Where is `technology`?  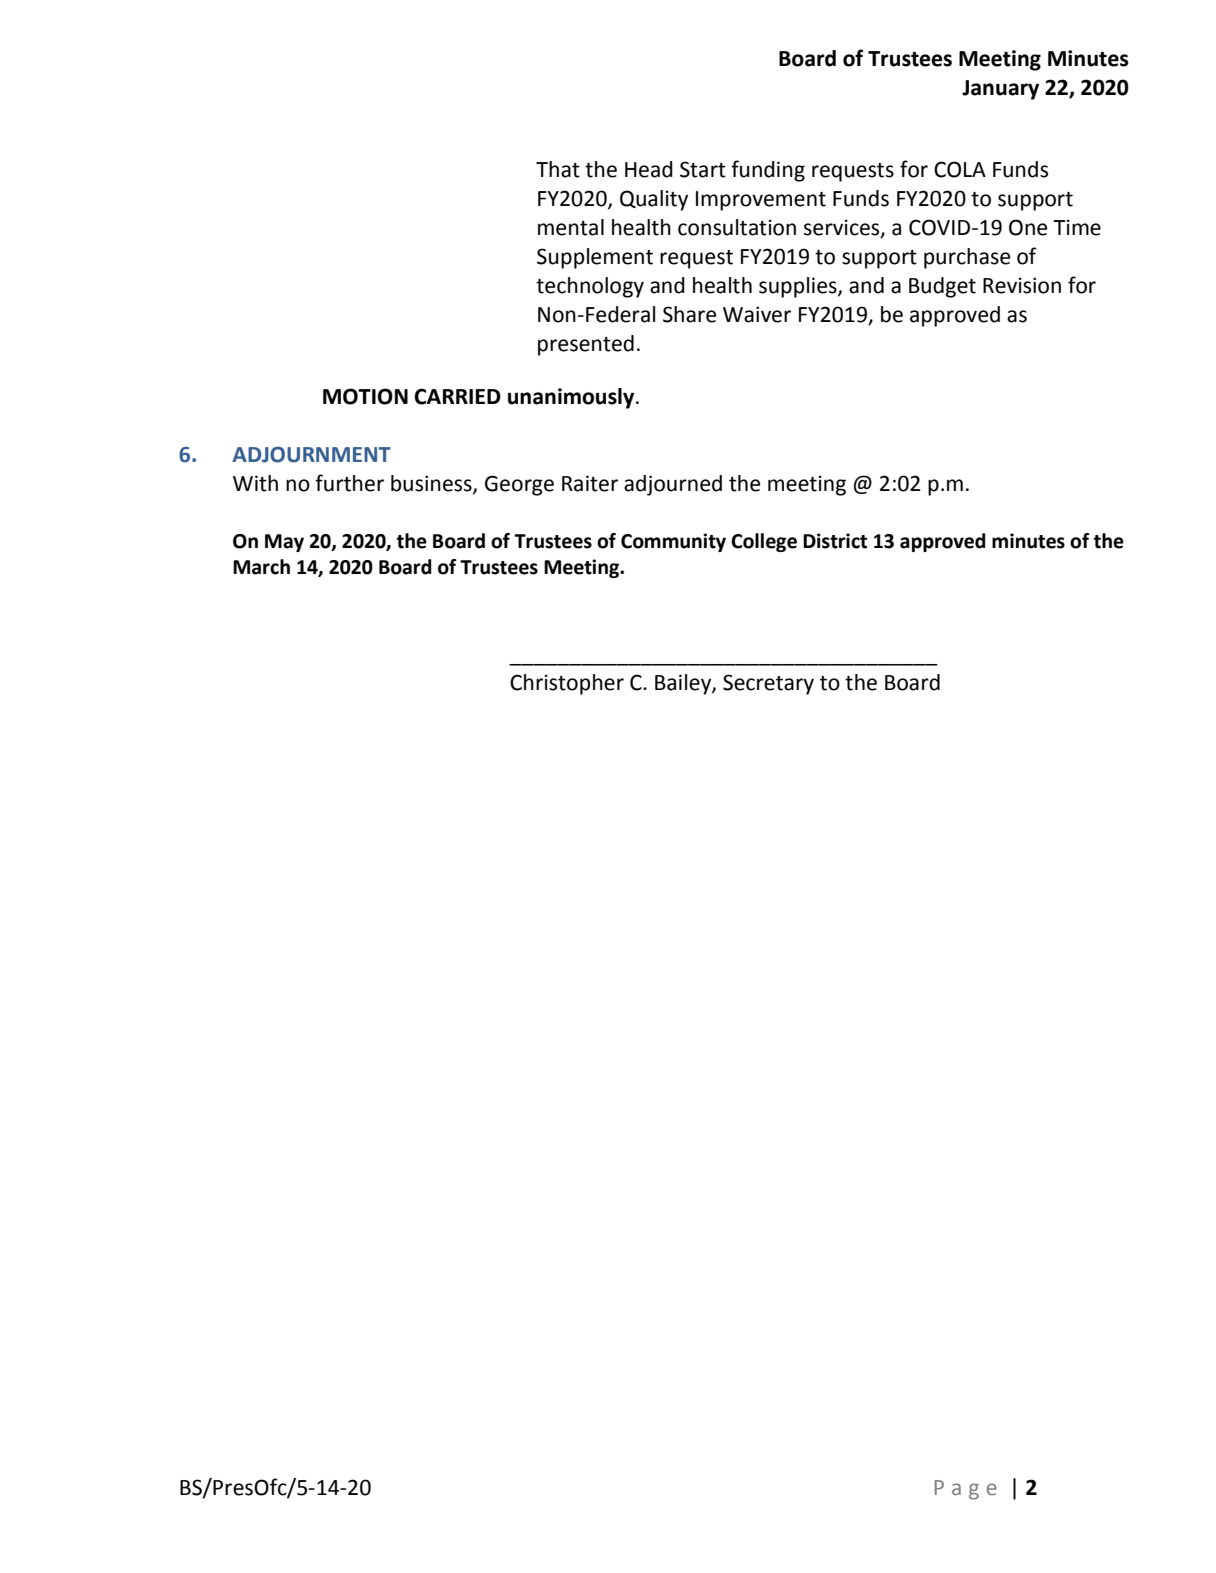
technology is located at coordinates (590, 287).
